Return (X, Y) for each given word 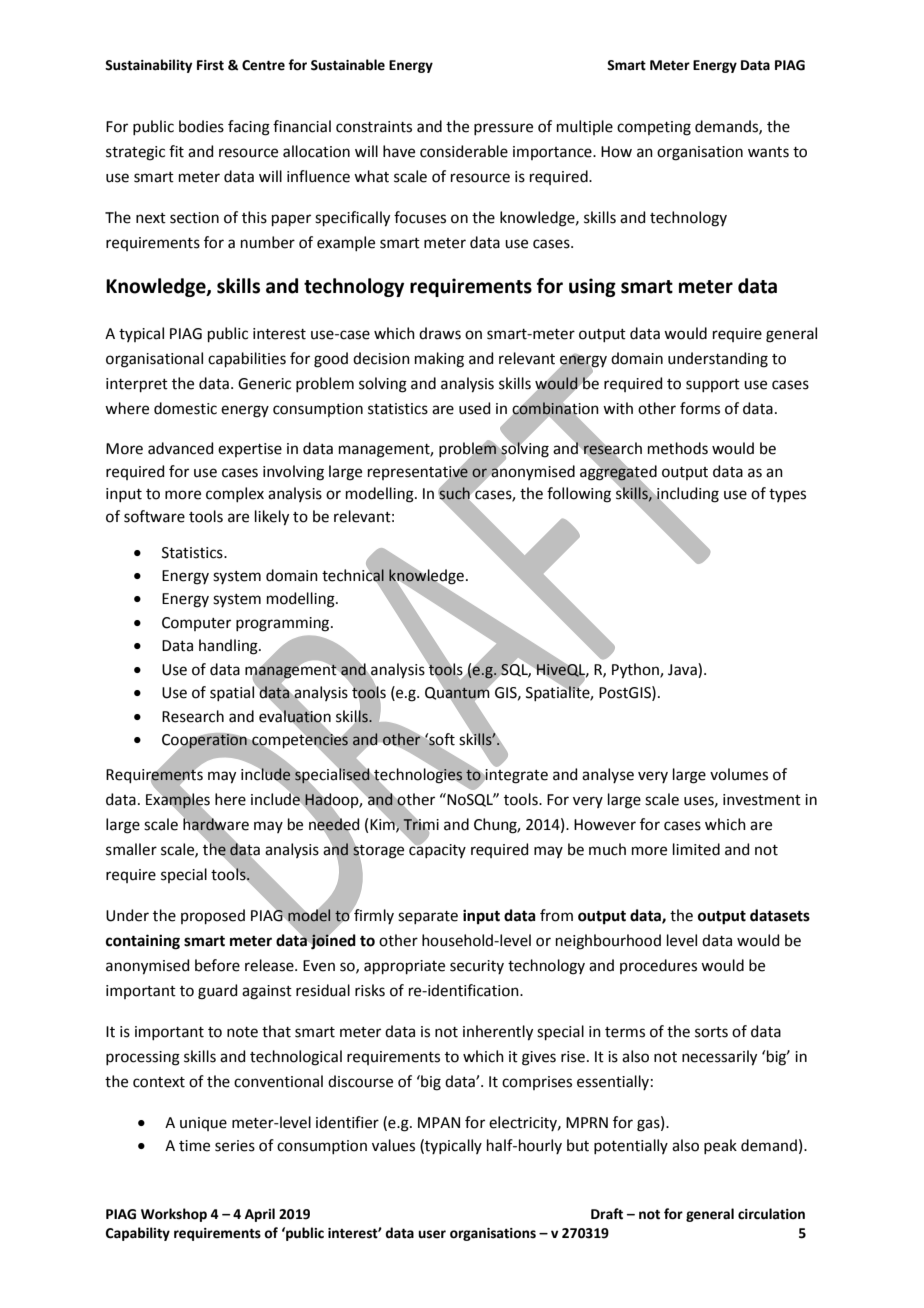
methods (678, 448)
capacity (437, 850)
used (475, 408)
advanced (181, 448)
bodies (201, 126)
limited (696, 849)
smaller (131, 849)
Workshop (174, 1215)
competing (654, 128)
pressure (503, 129)
